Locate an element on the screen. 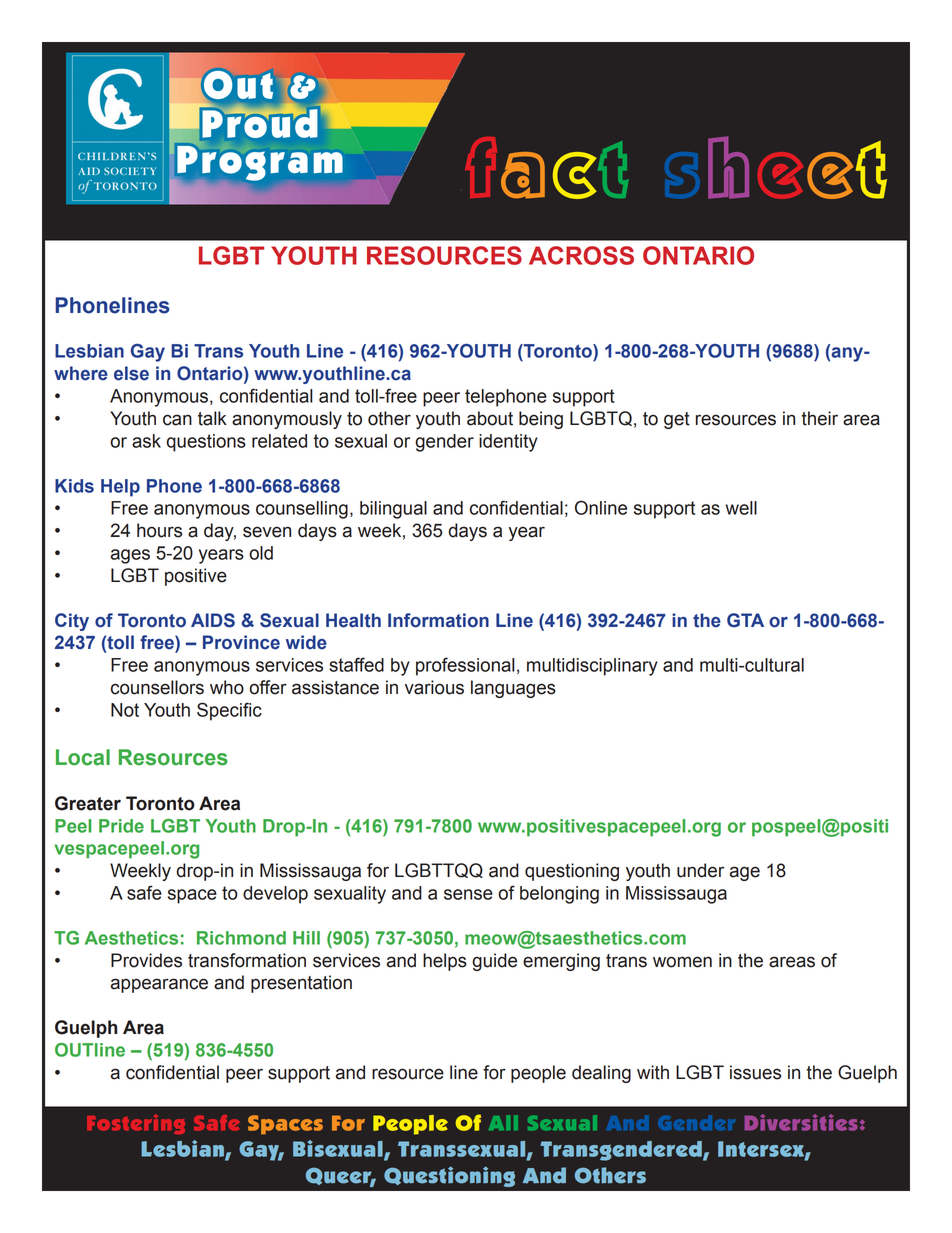  Program is located at coordinates (259, 164).
